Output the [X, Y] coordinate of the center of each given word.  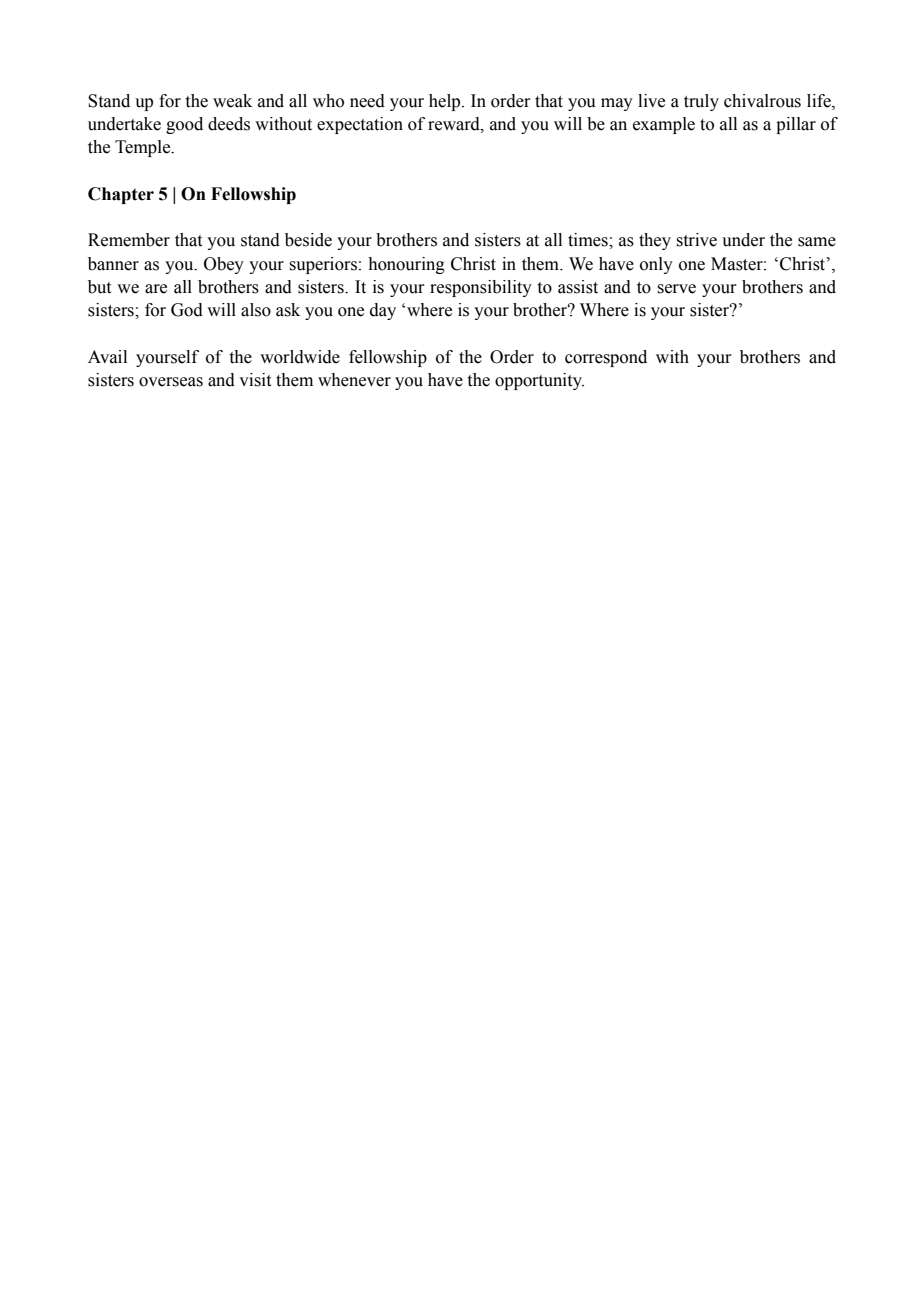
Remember [129, 240]
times [589, 240]
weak [232, 101]
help [446, 102]
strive [696, 240]
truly [701, 102]
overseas [171, 382]
